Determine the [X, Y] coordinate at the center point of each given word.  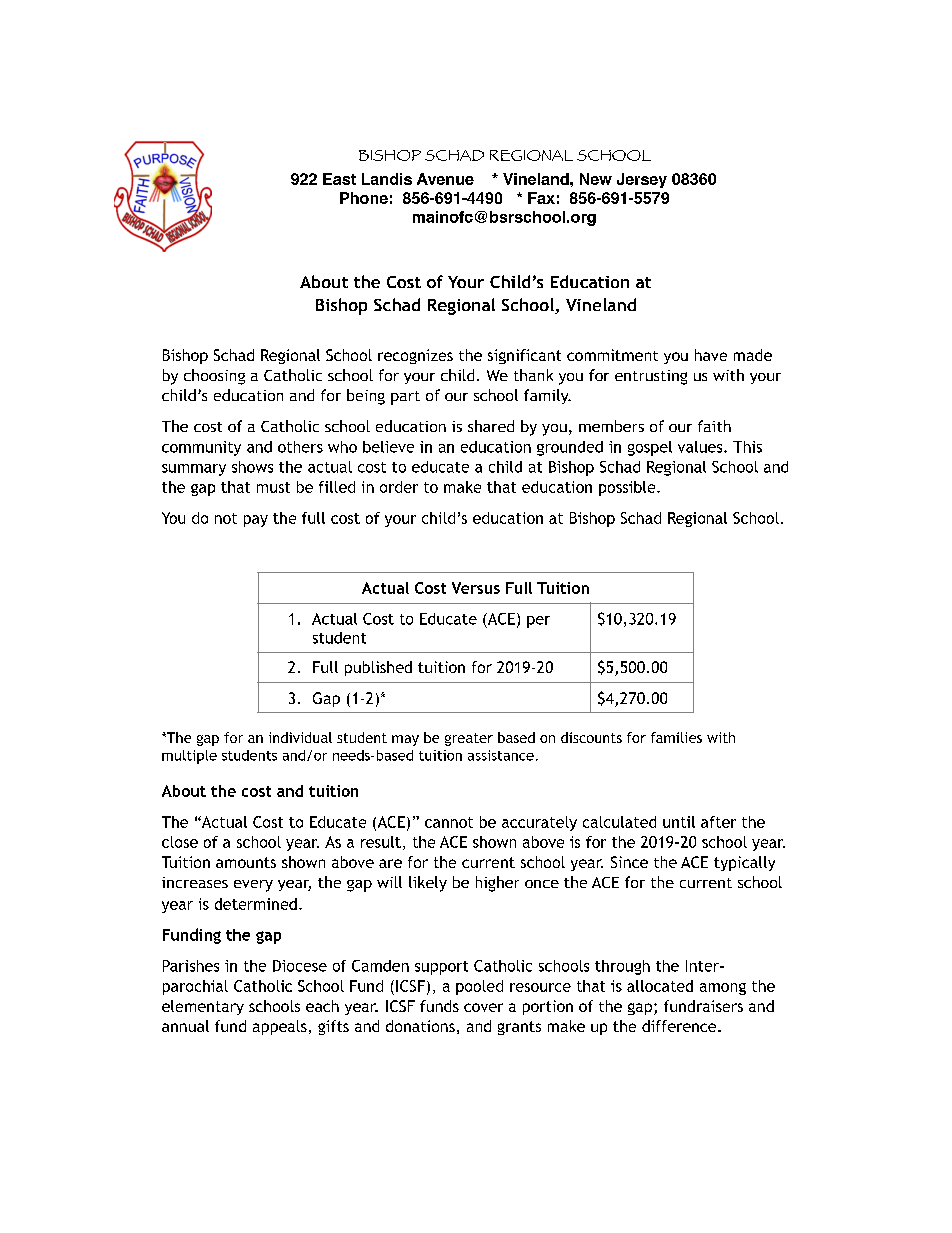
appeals [280, 1027]
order [399, 487]
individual [300, 737]
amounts [246, 862]
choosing [214, 377]
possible [628, 488]
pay [256, 521]
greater [469, 739]
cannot [449, 822]
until [679, 822]
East [339, 179]
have [711, 355]
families [676, 737]
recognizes [415, 356]
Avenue [445, 179]
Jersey [642, 180]
